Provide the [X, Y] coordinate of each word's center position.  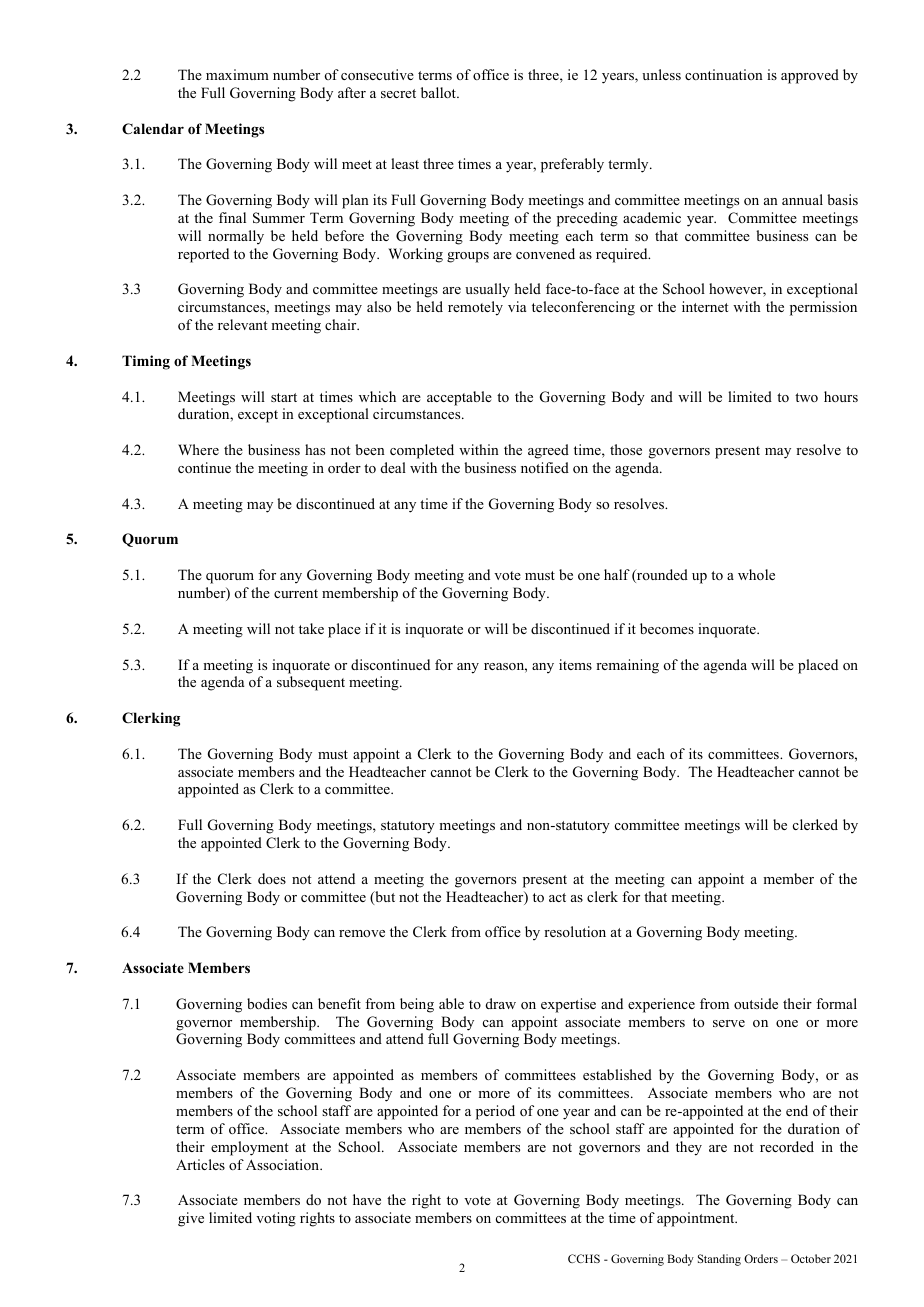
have [367, 1199]
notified [545, 467]
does [272, 878]
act [557, 897]
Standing [719, 1260]
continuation [724, 74]
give [191, 1219]
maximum [237, 74]
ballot [439, 92]
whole [756, 574]
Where [198, 449]
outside [756, 1003]
